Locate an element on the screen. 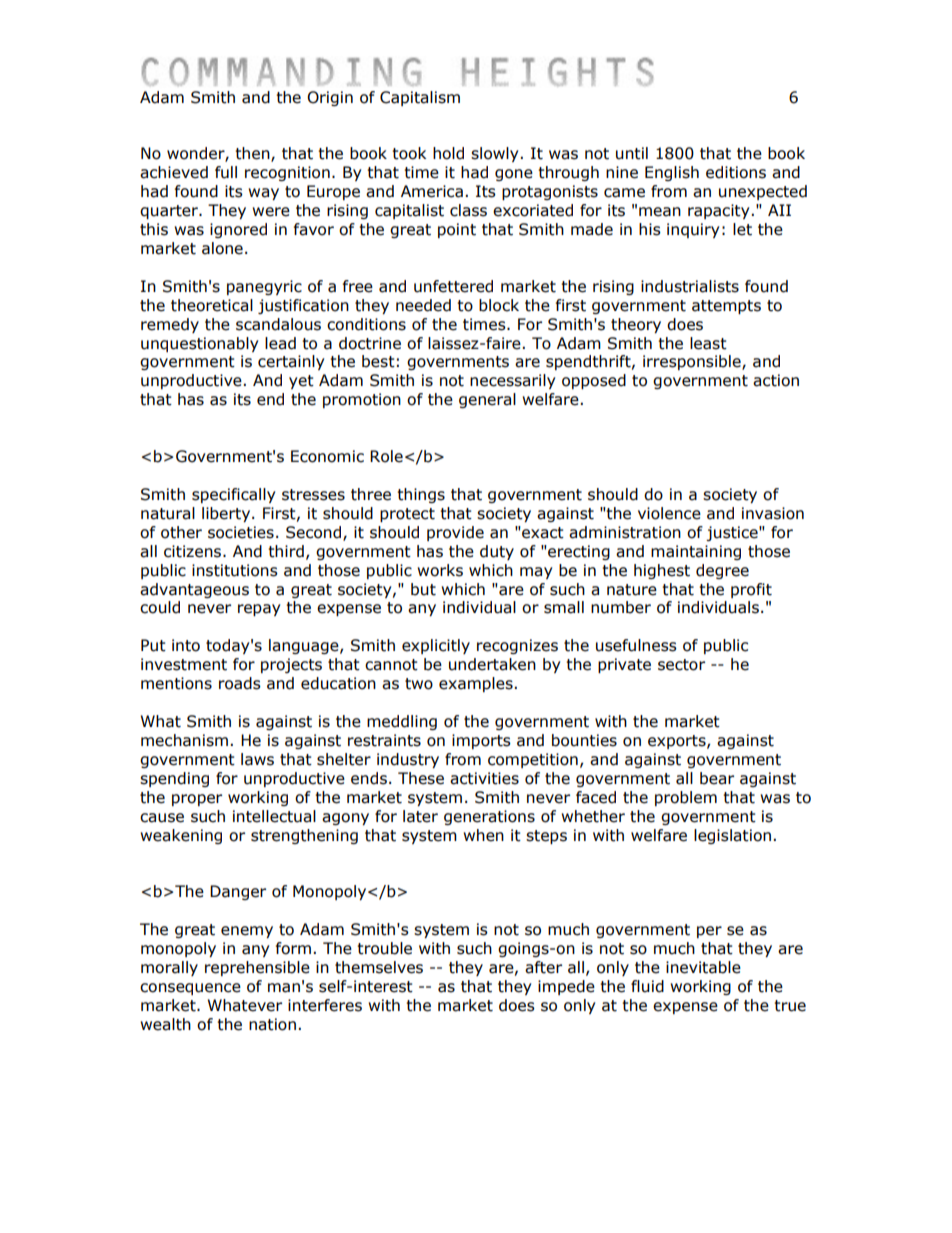 The width and height of the screenshot is (952, 1233). unquestionably is located at coordinates (199, 344).
